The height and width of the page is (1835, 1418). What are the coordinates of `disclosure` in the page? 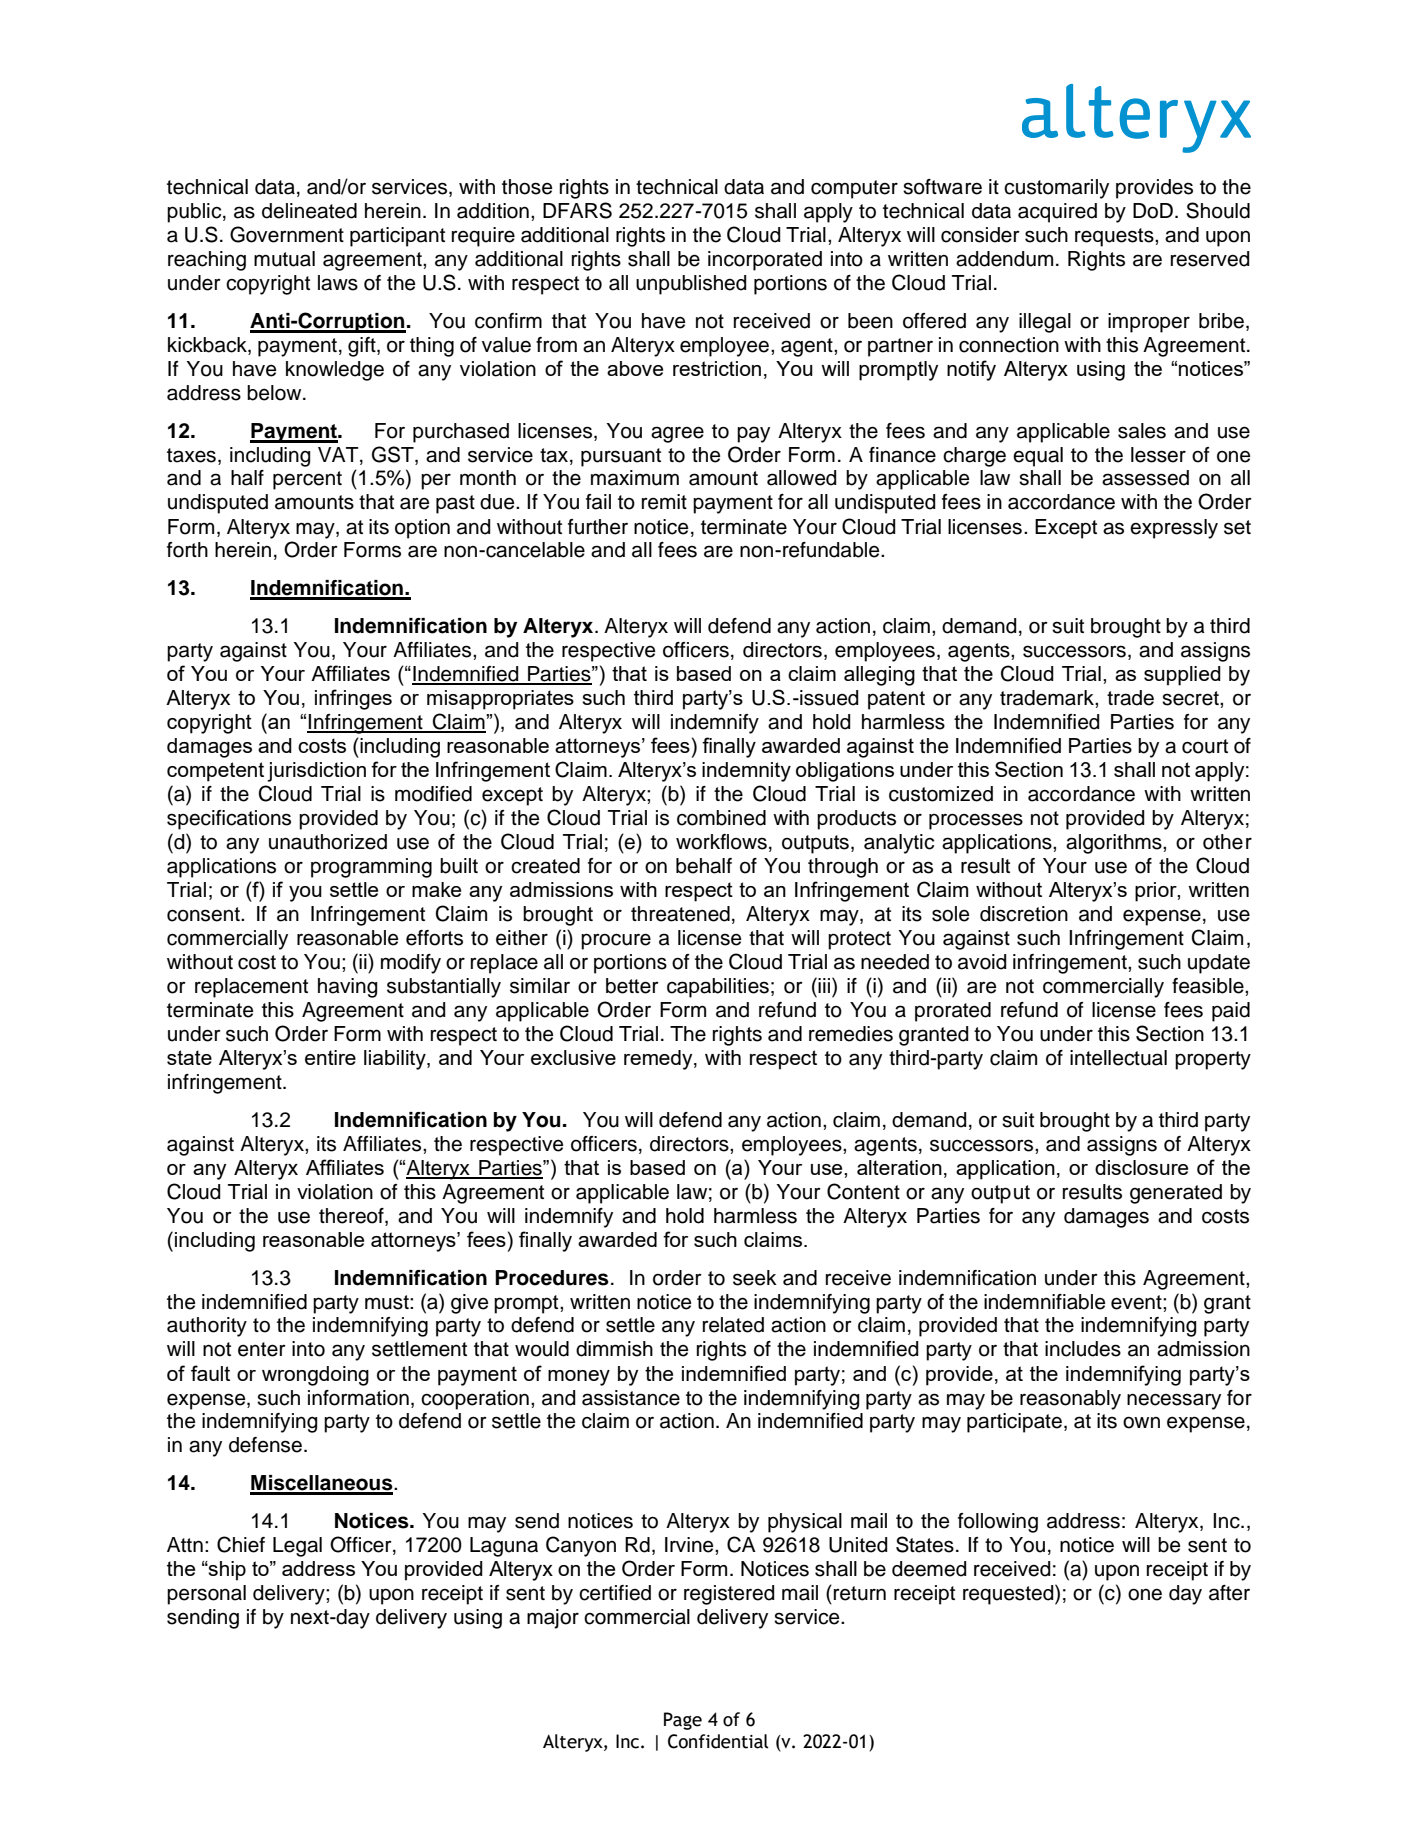 It's located at (1141, 1167).
